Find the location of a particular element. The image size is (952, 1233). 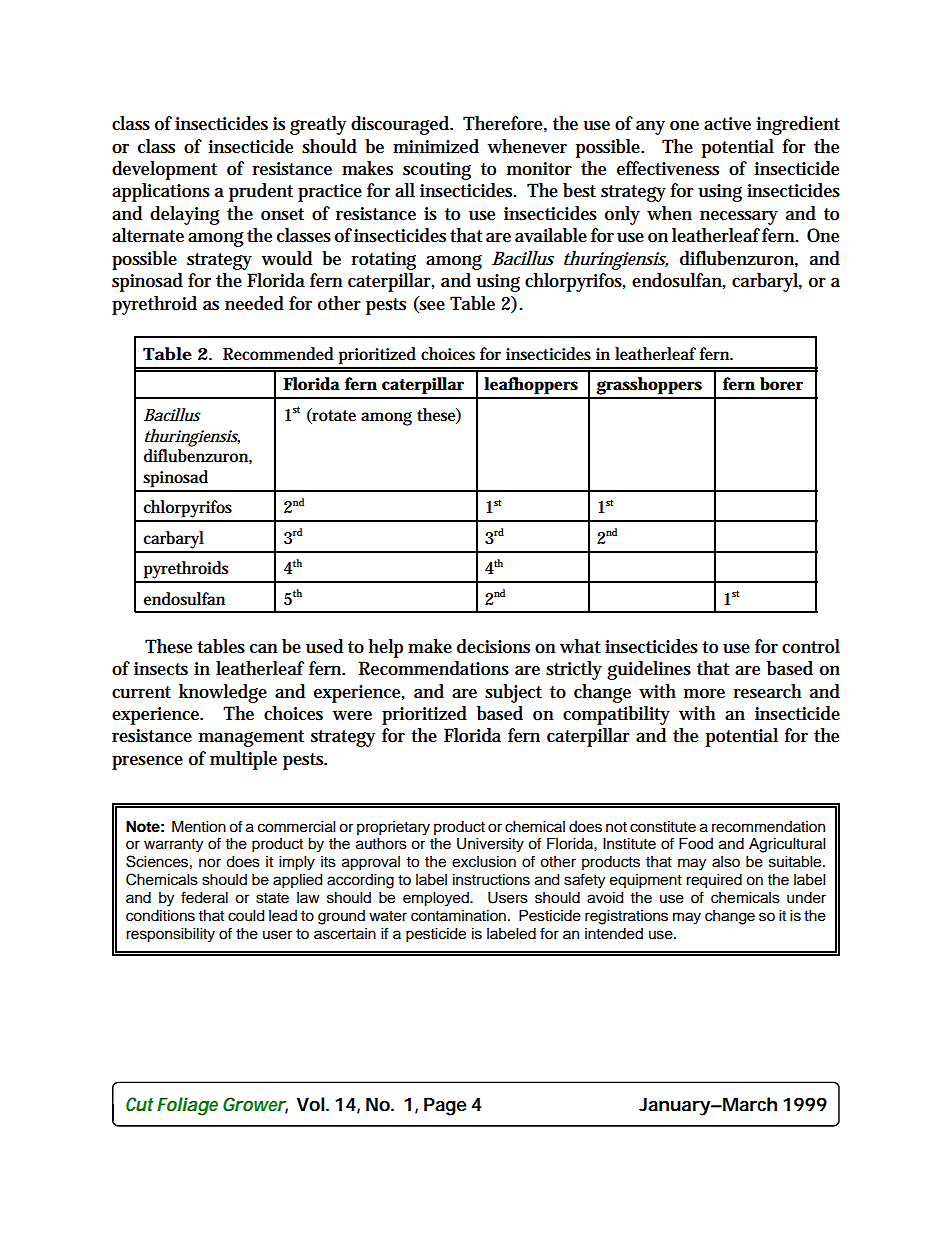

intended is located at coordinates (614, 934).
